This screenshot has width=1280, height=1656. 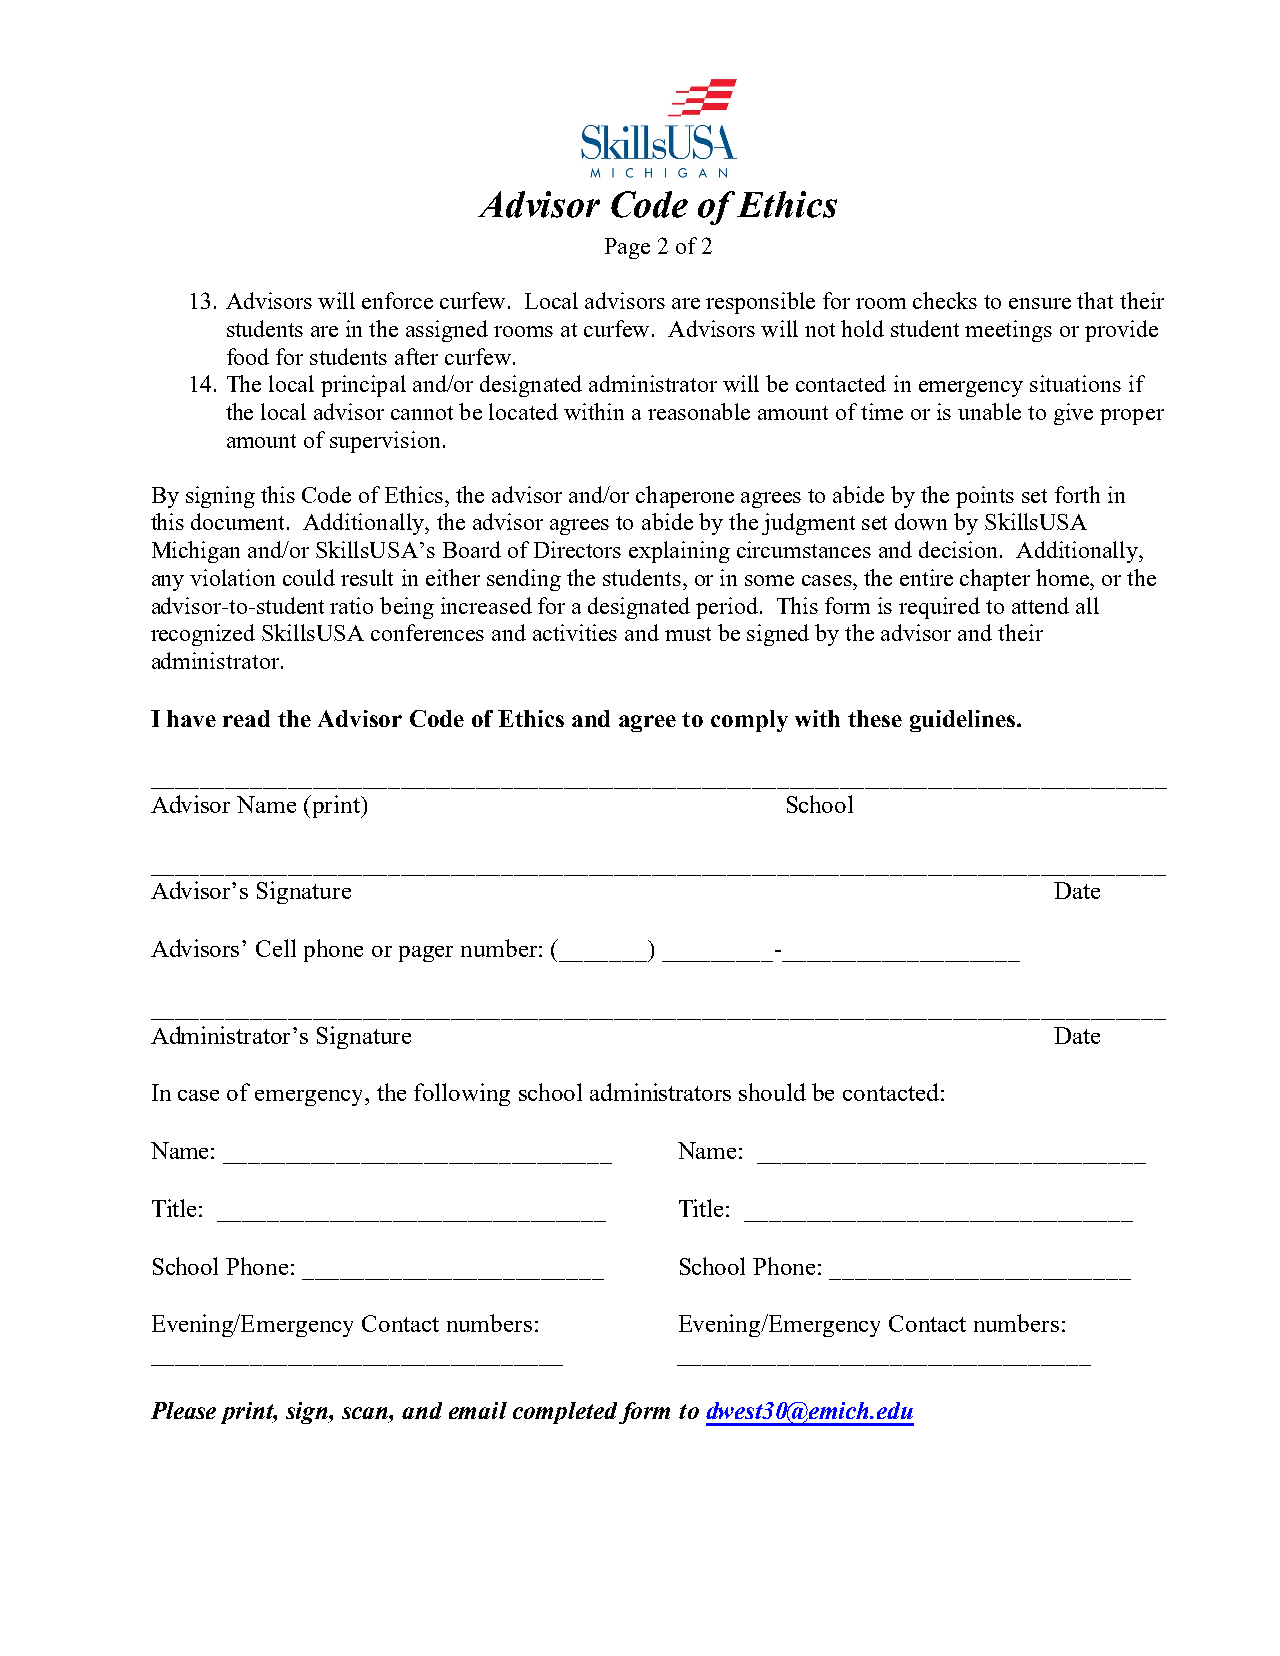 I want to click on responsible, so click(x=760, y=303).
